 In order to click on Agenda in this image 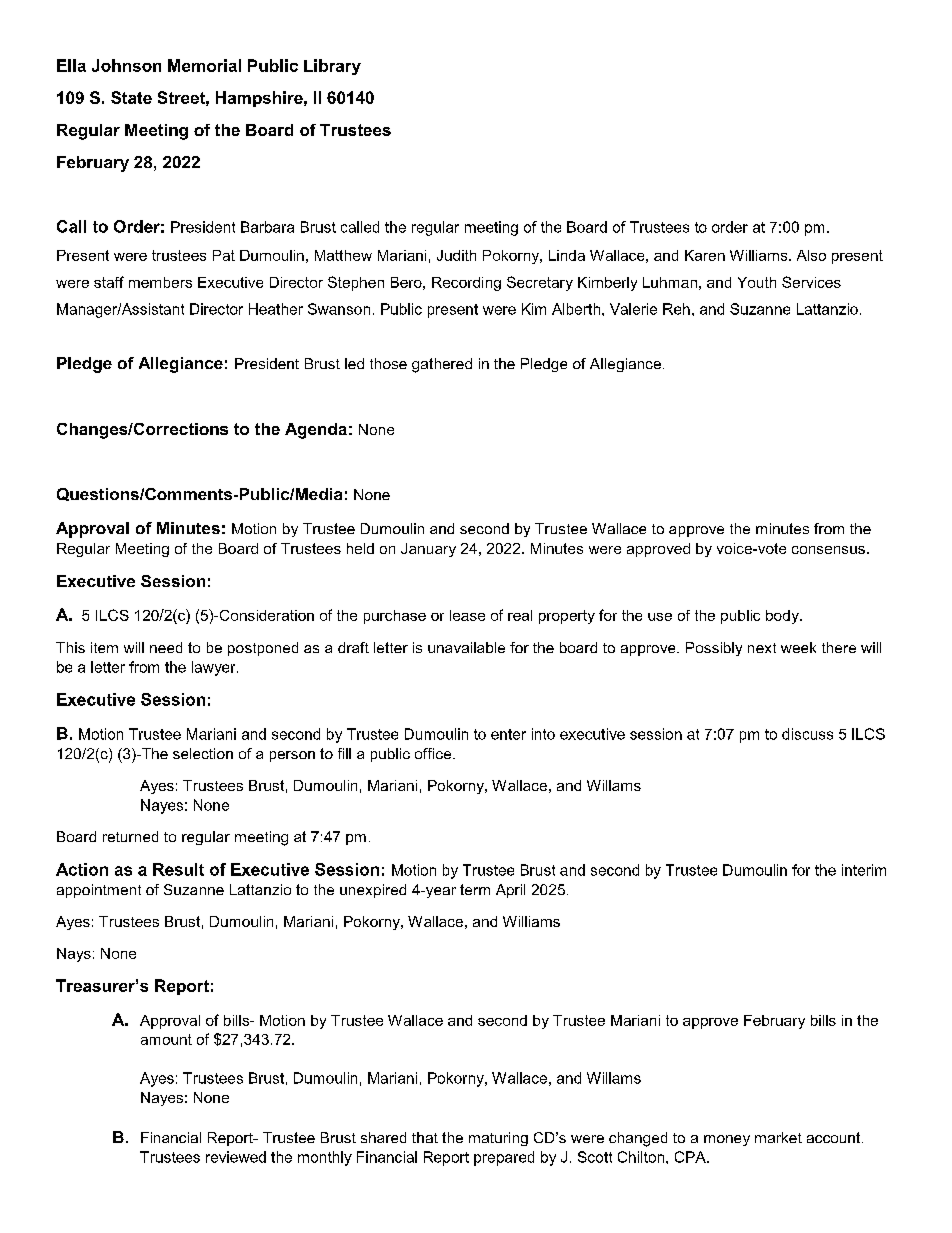, I will do `click(316, 431)`.
